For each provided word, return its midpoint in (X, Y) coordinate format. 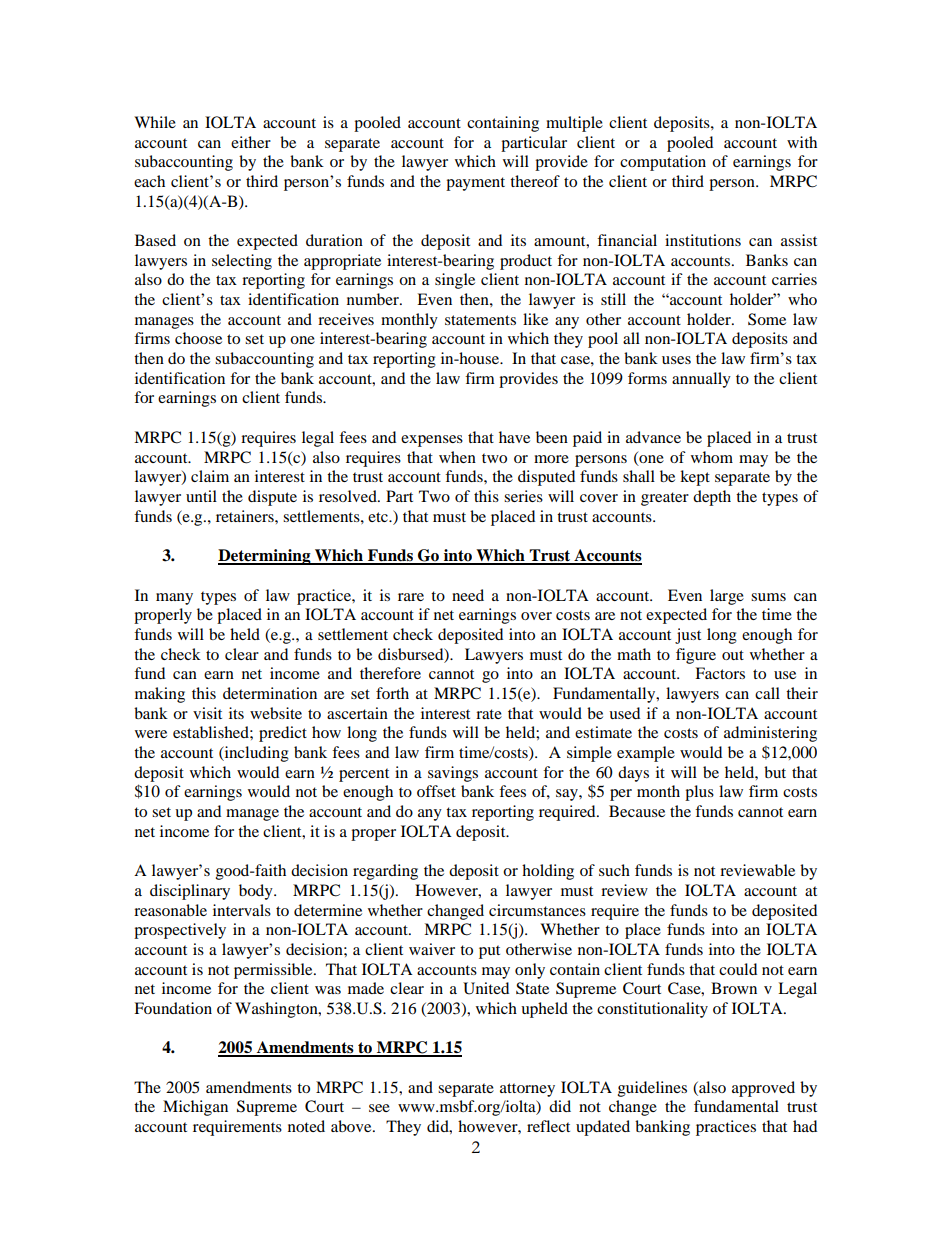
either (251, 142)
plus (699, 793)
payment (475, 184)
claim (210, 476)
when (457, 457)
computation (663, 163)
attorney (527, 1090)
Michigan (195, 1108)
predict (283, 734)
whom (712, 457)
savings (453, 774)
